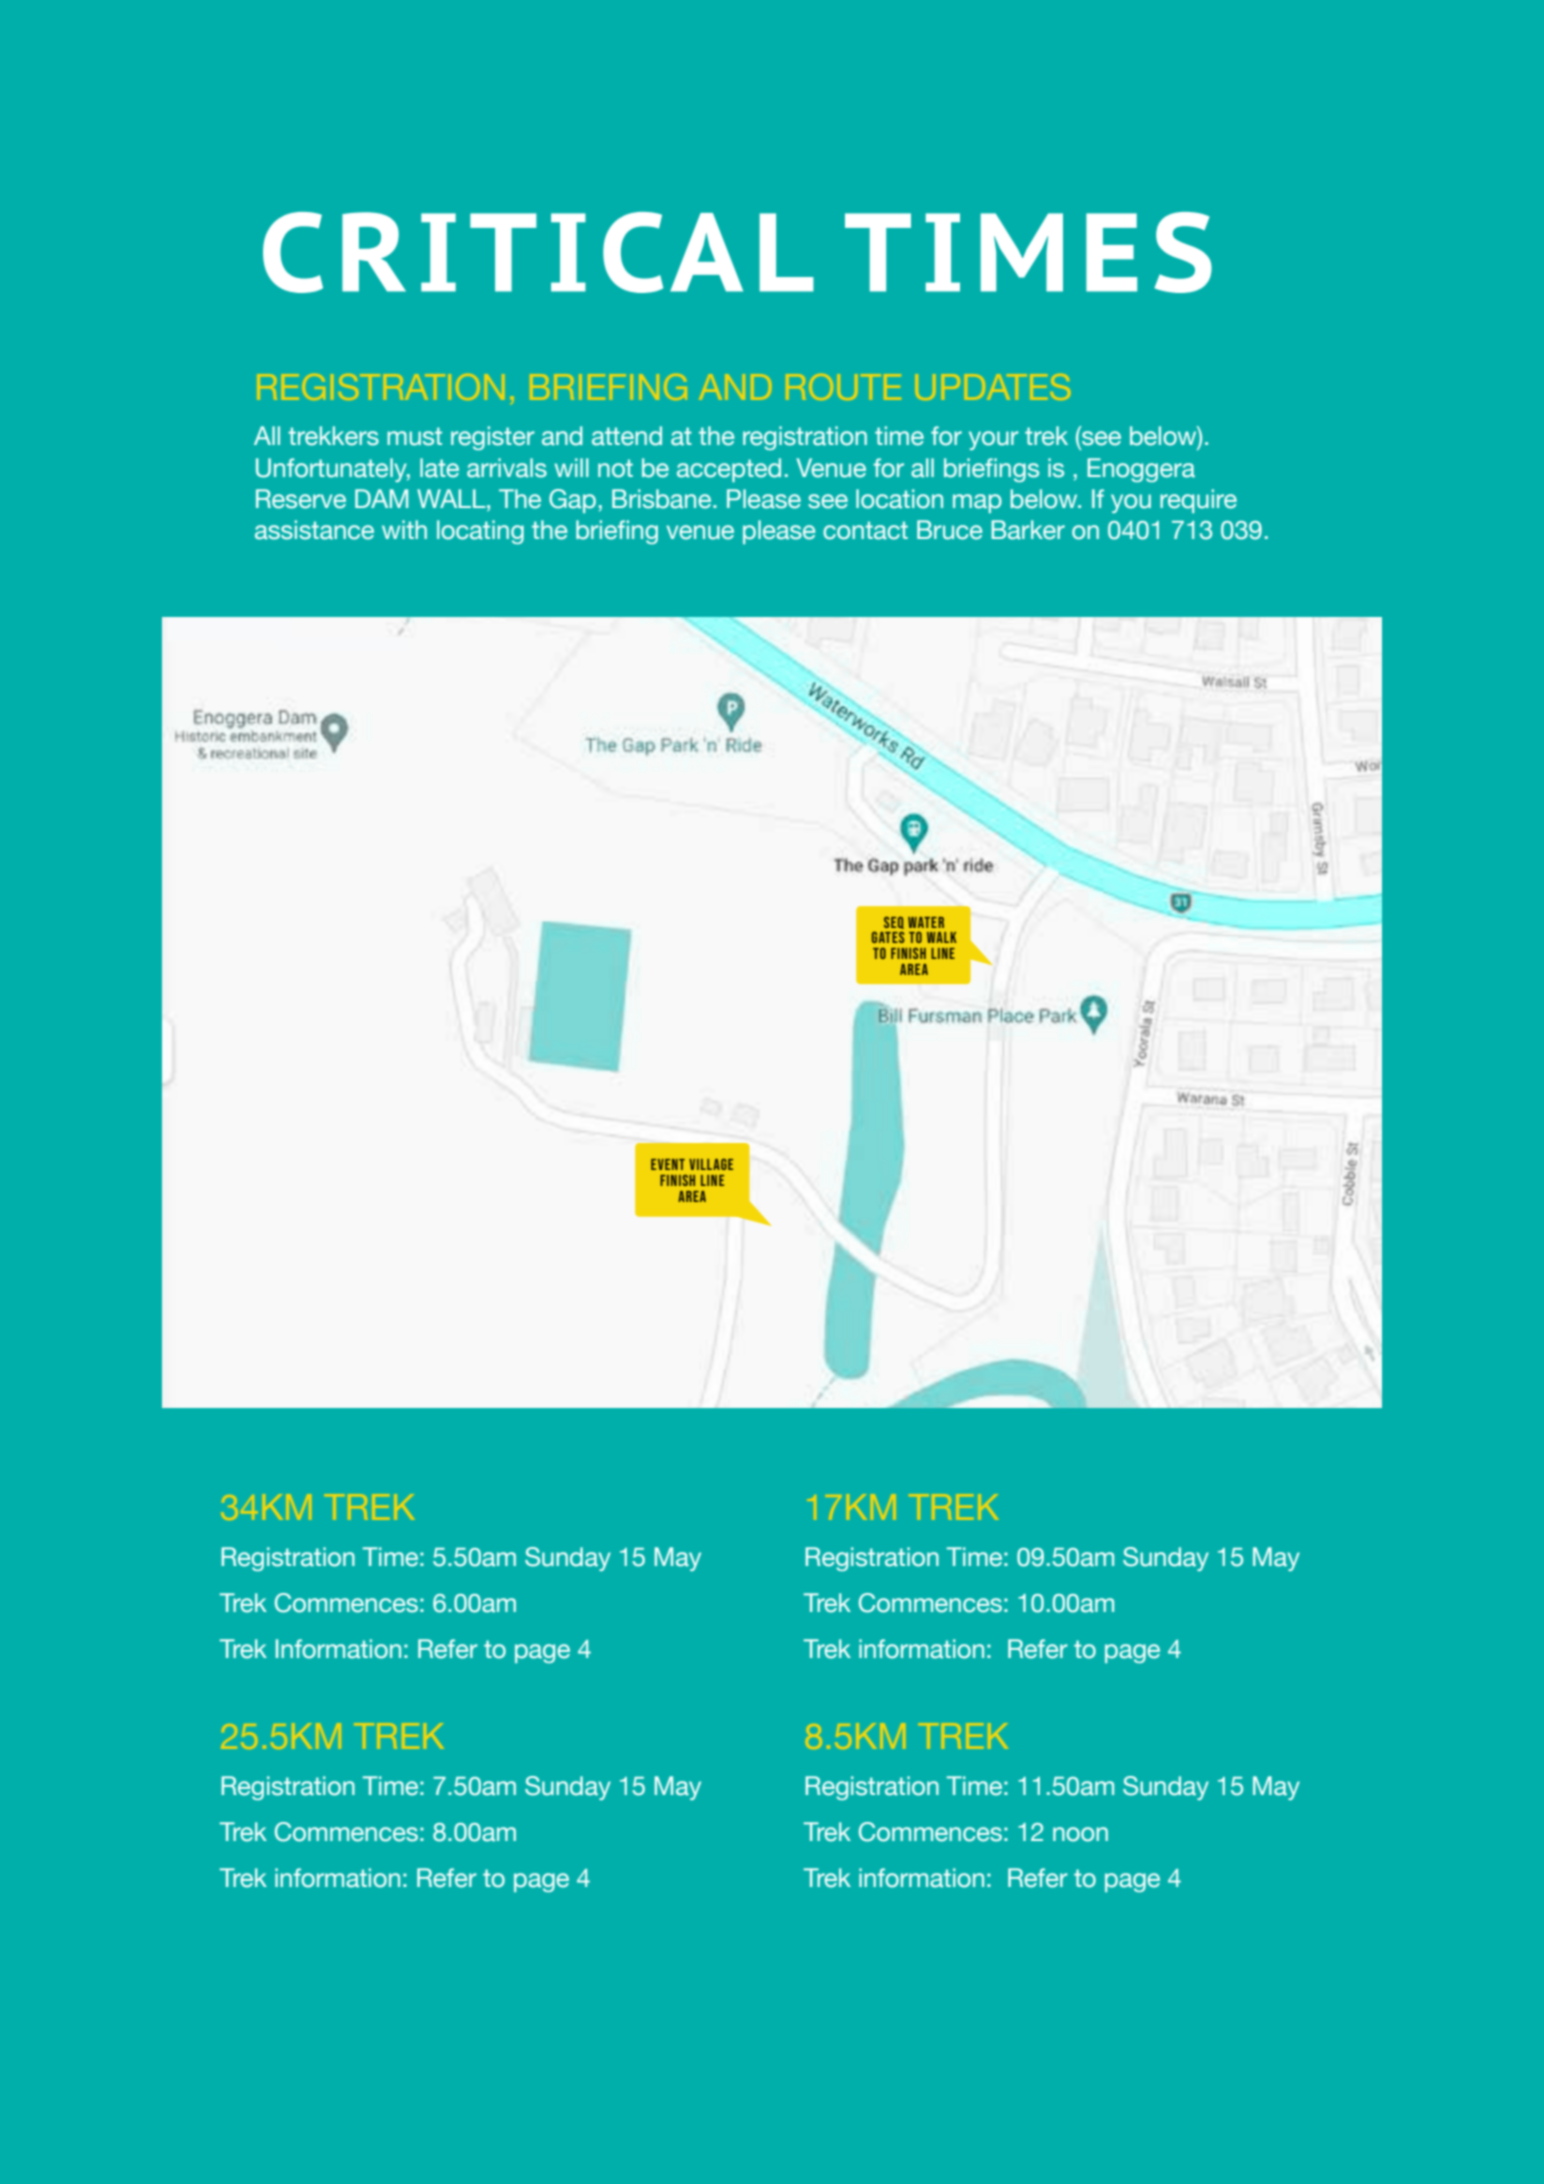 The image size is (1544, 2184). What do you see at coordinates (1028, 530) in the screenshot?
I see `Barker` at bounding box center [1028, 530].
